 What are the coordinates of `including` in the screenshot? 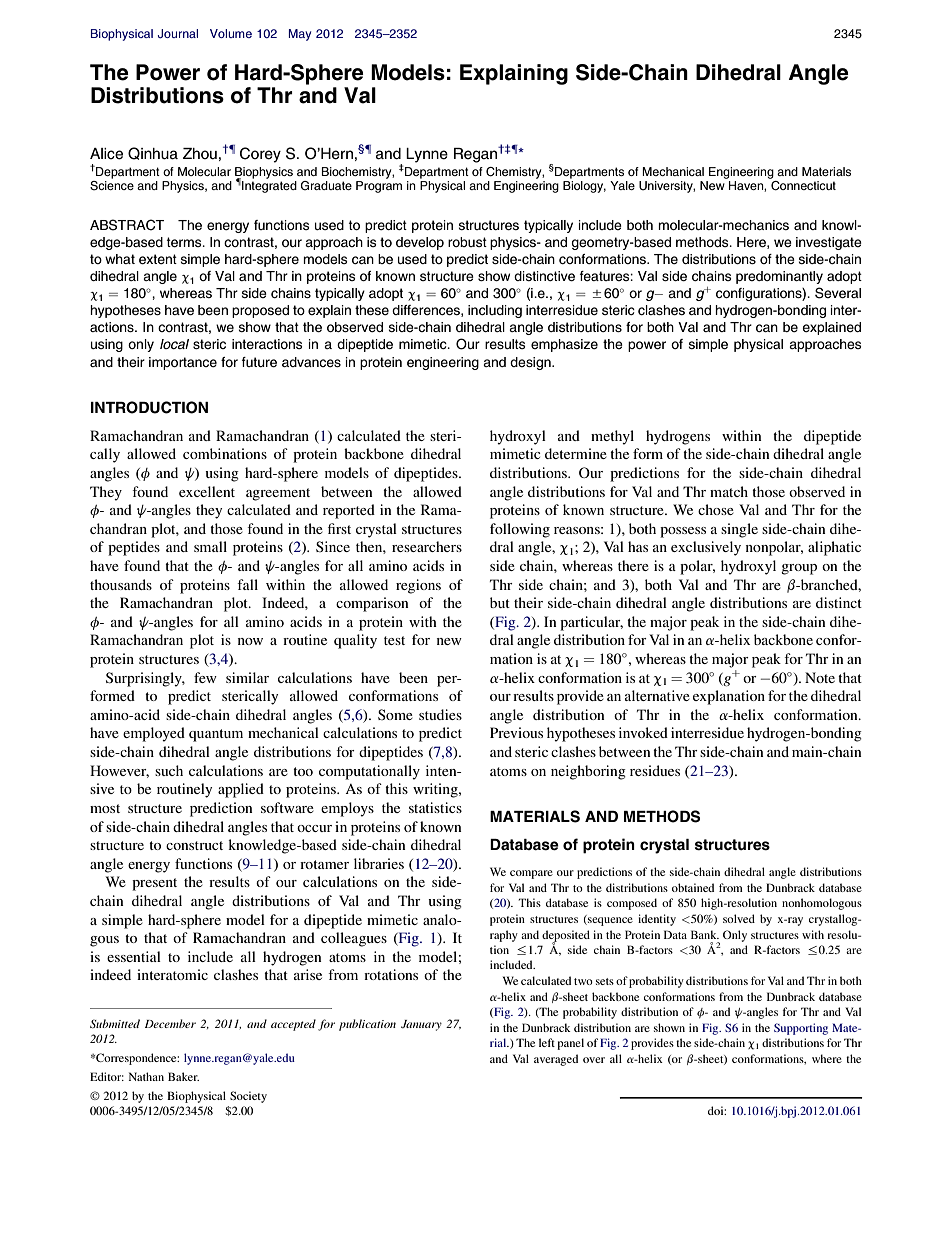 It's located at (495, 311).
